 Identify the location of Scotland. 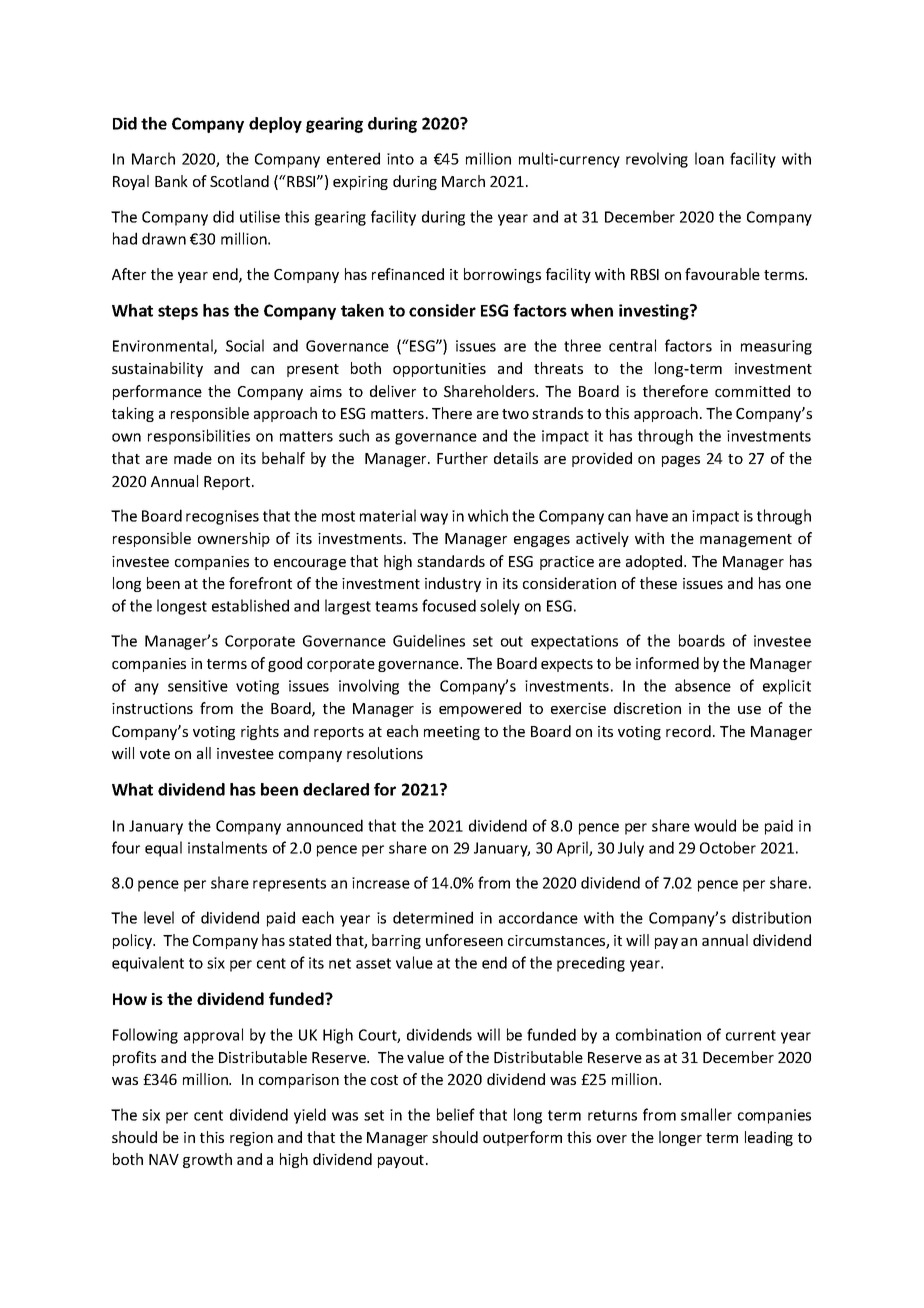
(239, 181).
